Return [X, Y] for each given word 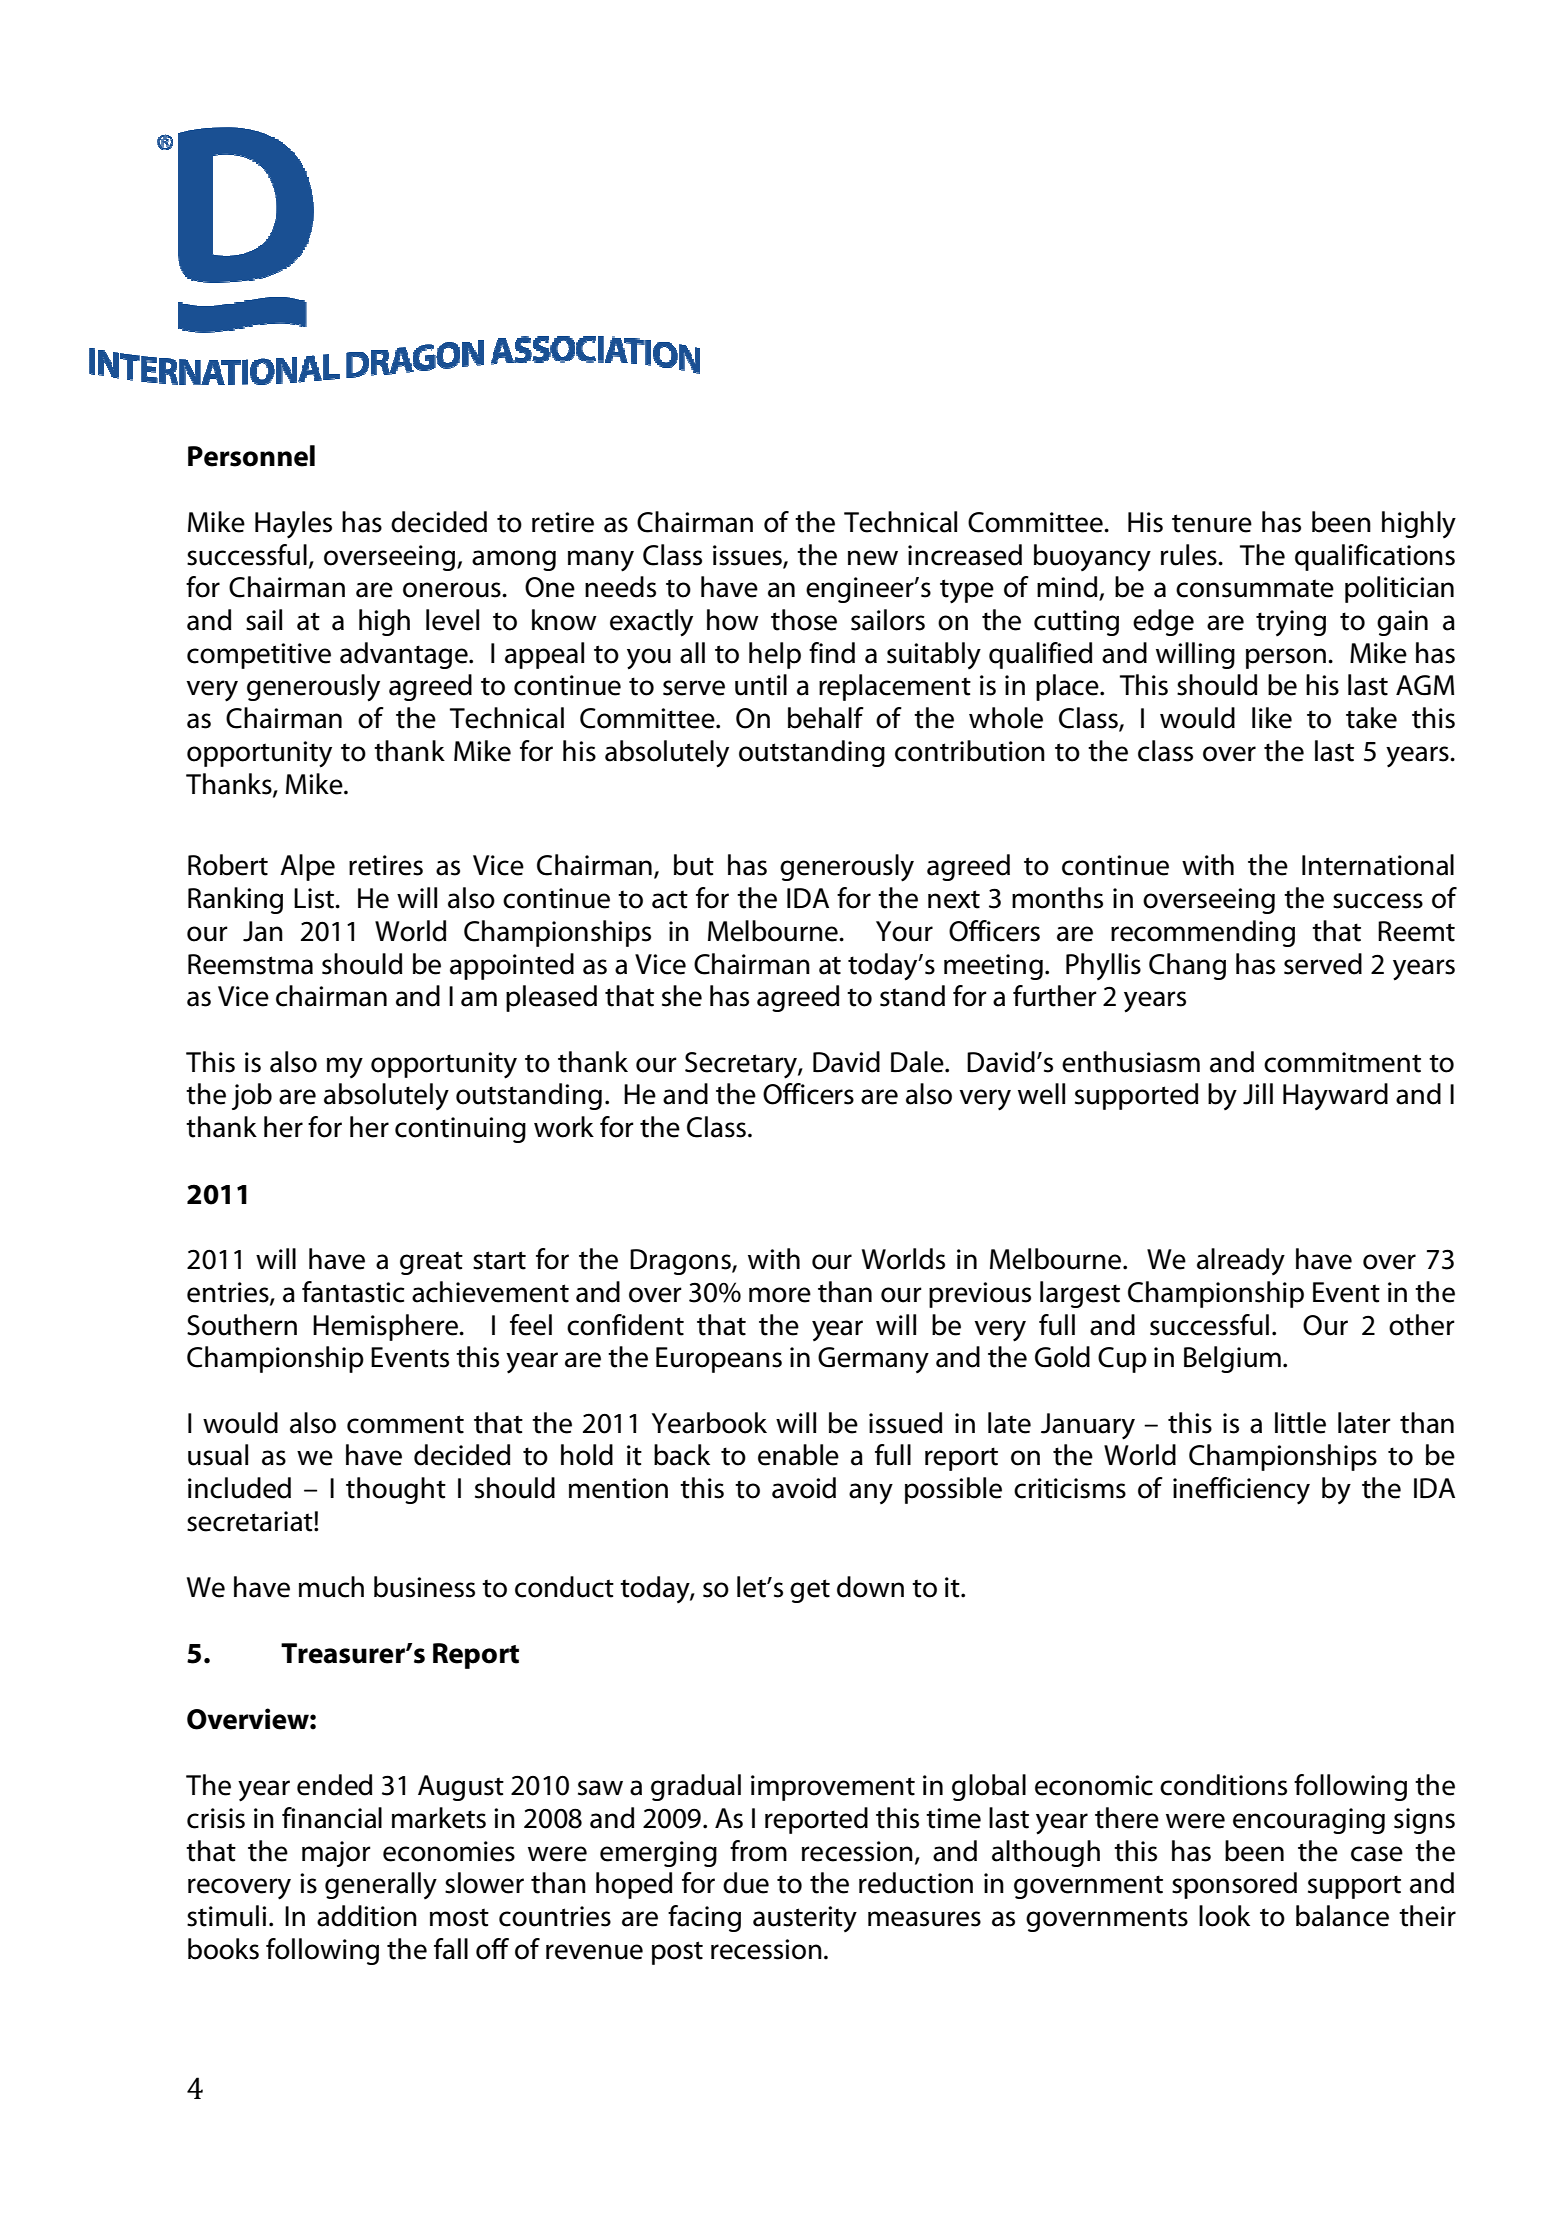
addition [367, 1916]
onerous [453, 590]
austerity [805, 1919]
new [873, 558]
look [1224, 1916]
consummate [1255, 588]
